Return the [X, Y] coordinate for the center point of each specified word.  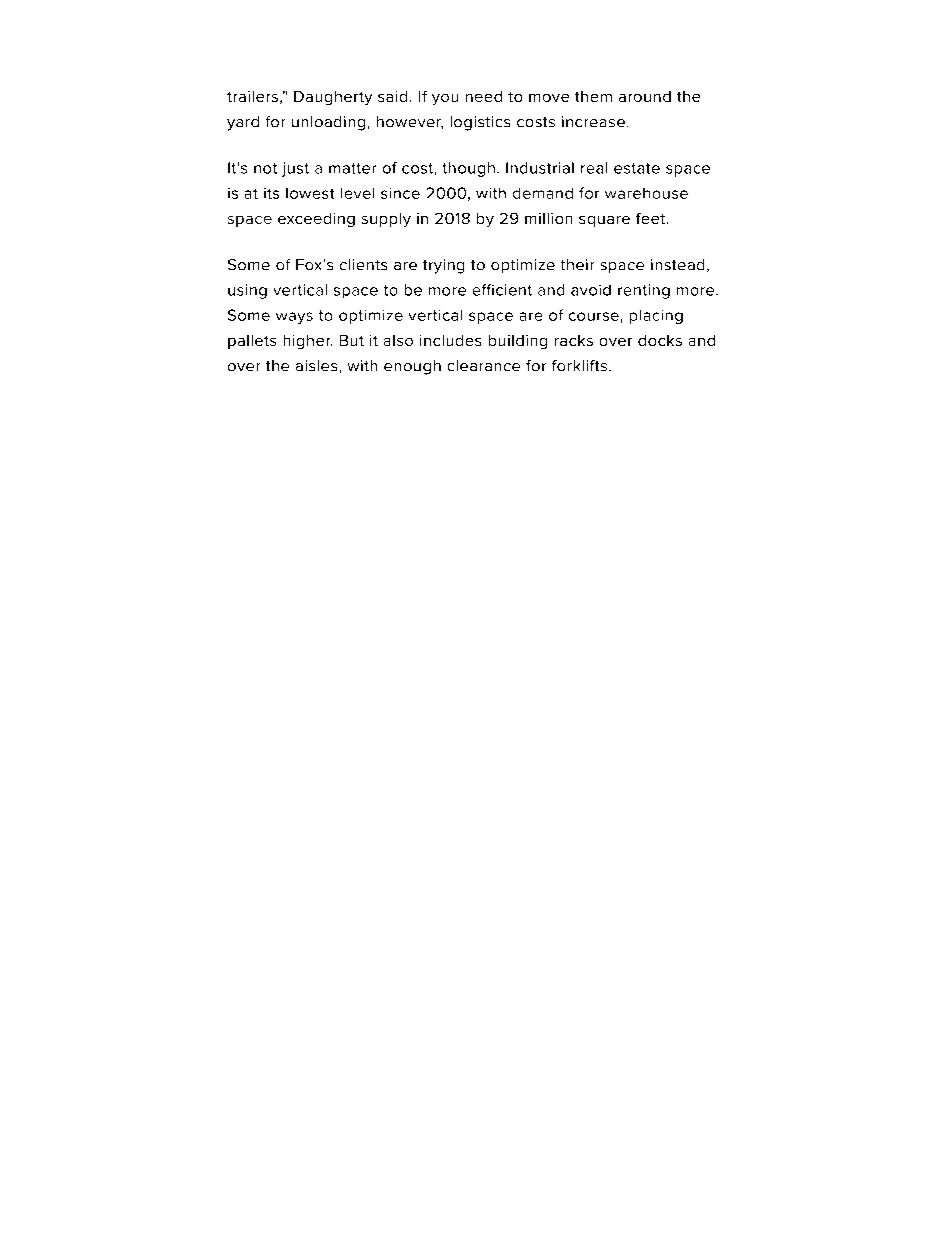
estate [637, 168]
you [445, 99]
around [645, 96]
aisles [316, 365]
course [594, 316]
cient [514, 290]
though [469, 169]
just [295, 169]
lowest [310, 193]
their [577, 264]
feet [652, 218]
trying [443, 266]
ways [294, 318]
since [400, 193]
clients [363, 264]
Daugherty [333, 98]
